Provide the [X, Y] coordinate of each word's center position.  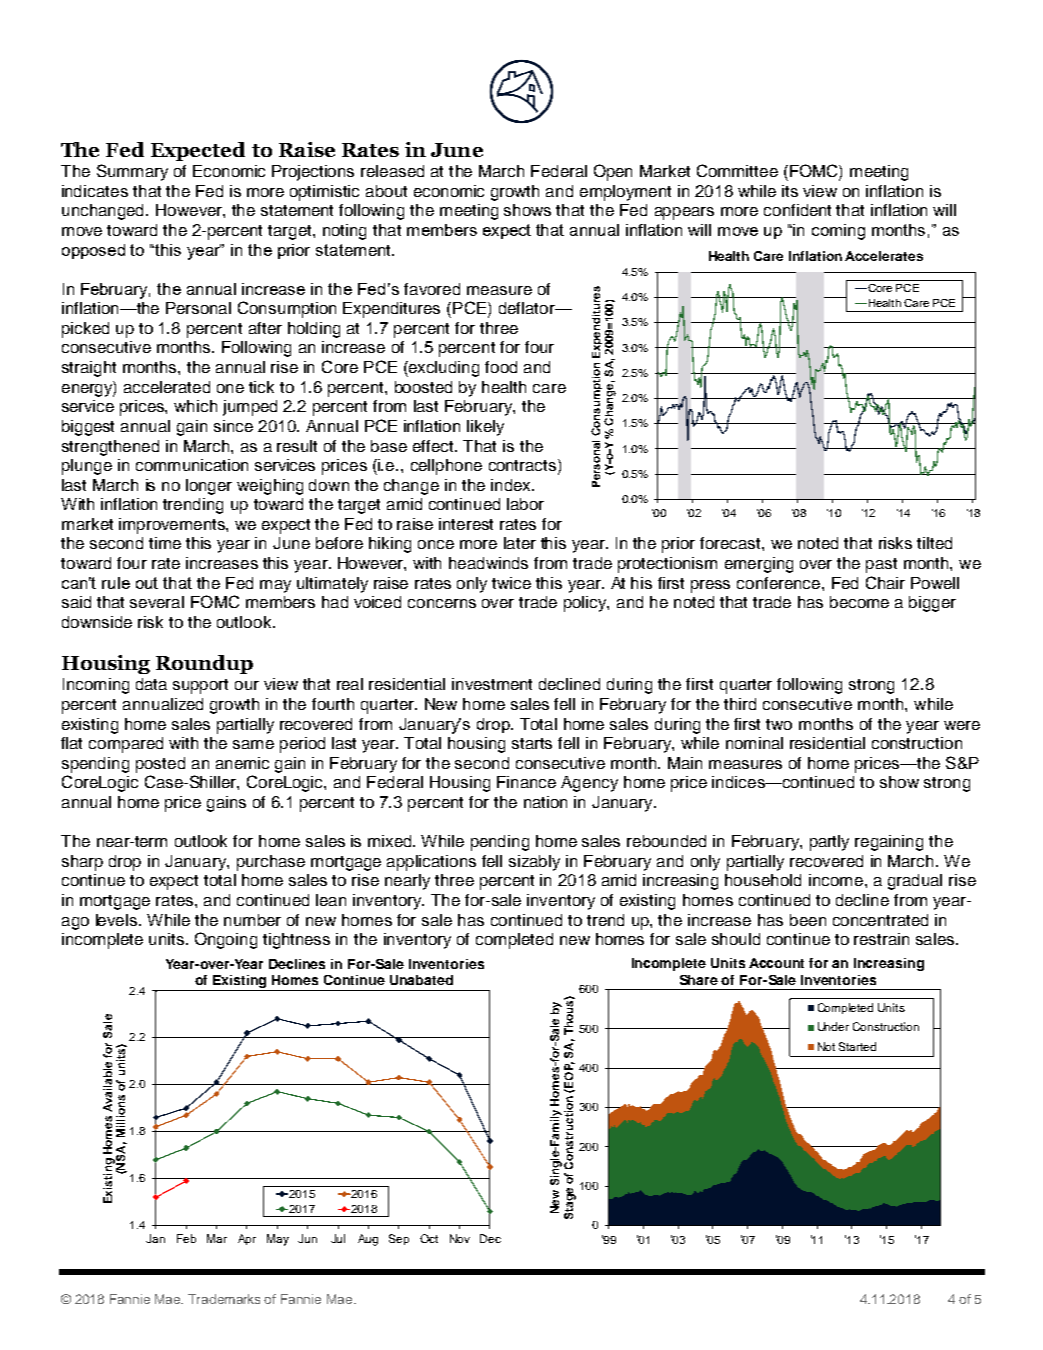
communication [192, 465]
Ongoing [226, 940]
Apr [247, 1239]
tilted [934, 543]
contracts [522, 465]
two [779, 724]
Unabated [421, 980]
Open [613, 172]
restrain [881, 939]
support [200, 686]
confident [797, 210]
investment [492, 684]
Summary [132, 172]
